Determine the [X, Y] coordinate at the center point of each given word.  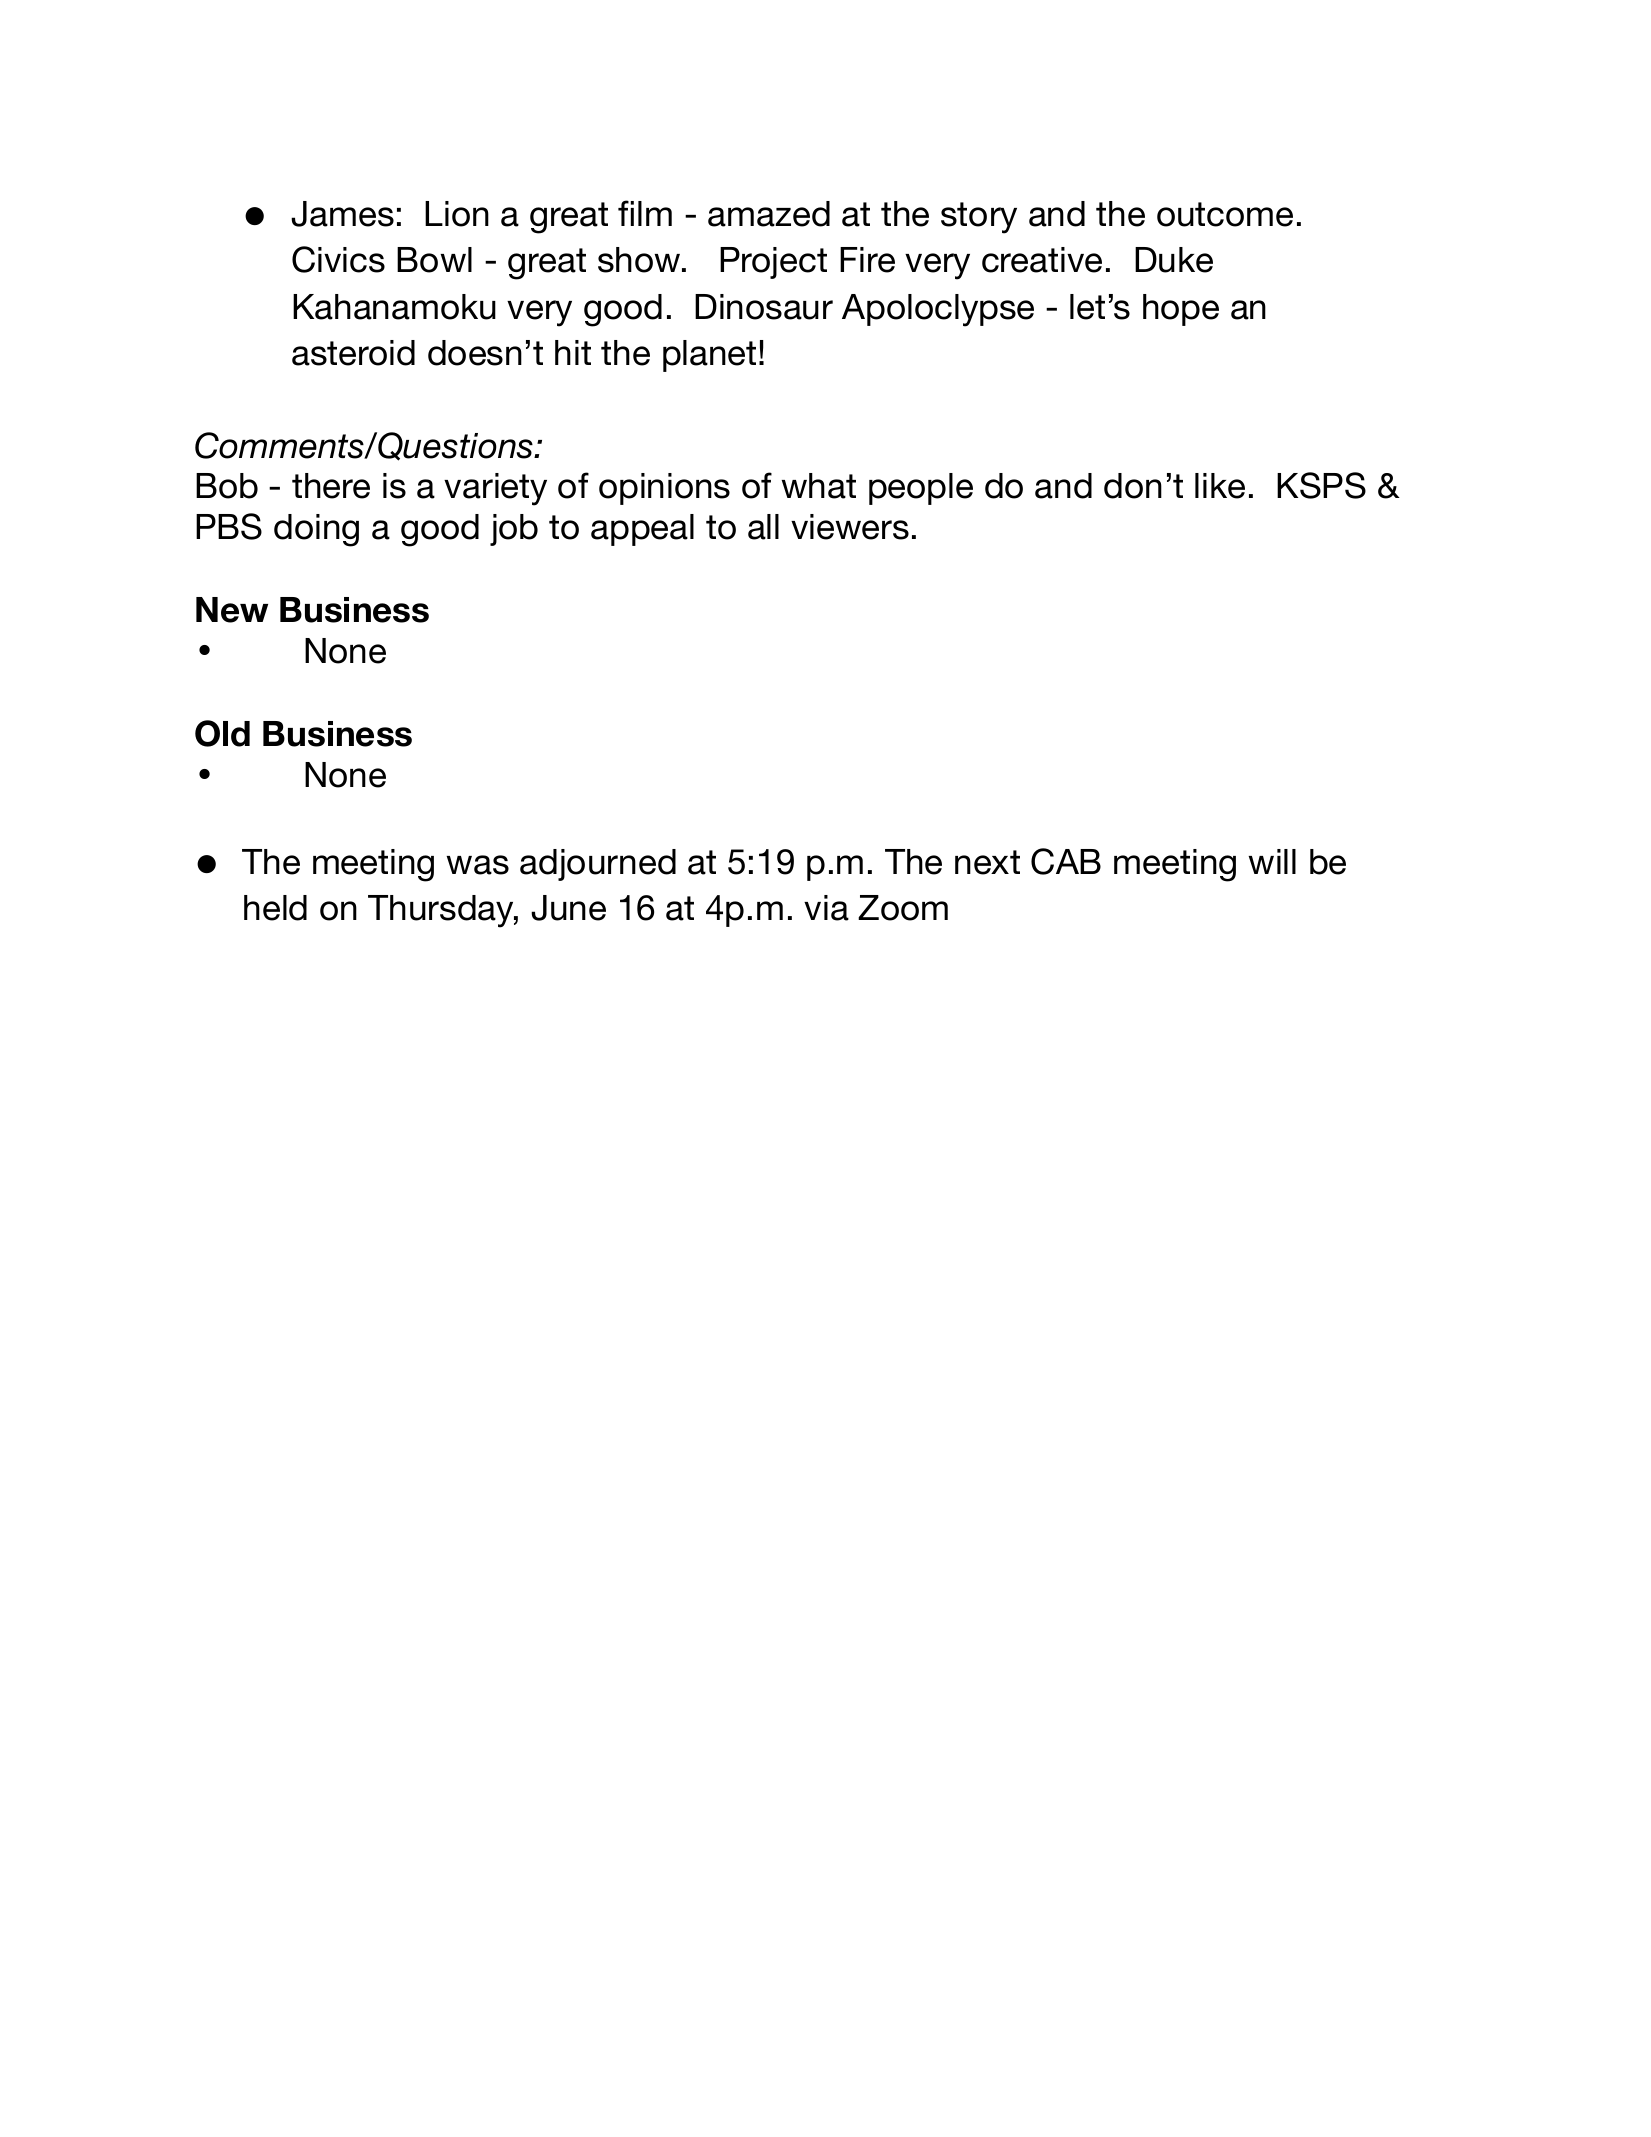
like [1220, 486]
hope [1181, 310]
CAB [1066, 861]
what [818, 486]
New [232, 610]
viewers [850, 527]
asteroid [353, 353]
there [331, 486]
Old [222, 733]
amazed [769, 214]
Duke [1174, 260]
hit [573, 352]
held [275, 908]
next [987, 862]
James [342, 214]
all [763, 527]
